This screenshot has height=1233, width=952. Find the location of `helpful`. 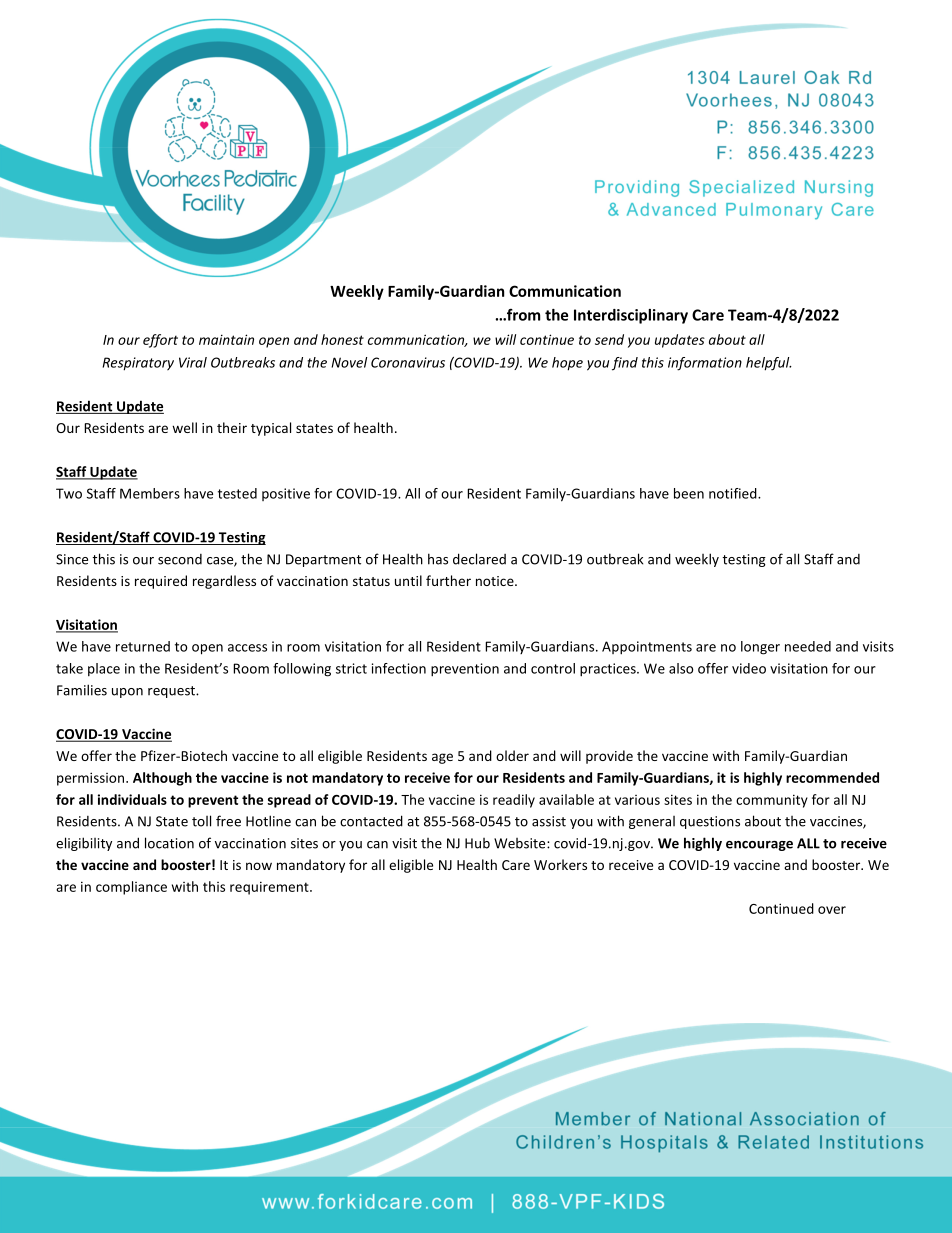

helpful is located at coordinates (769, 364).
